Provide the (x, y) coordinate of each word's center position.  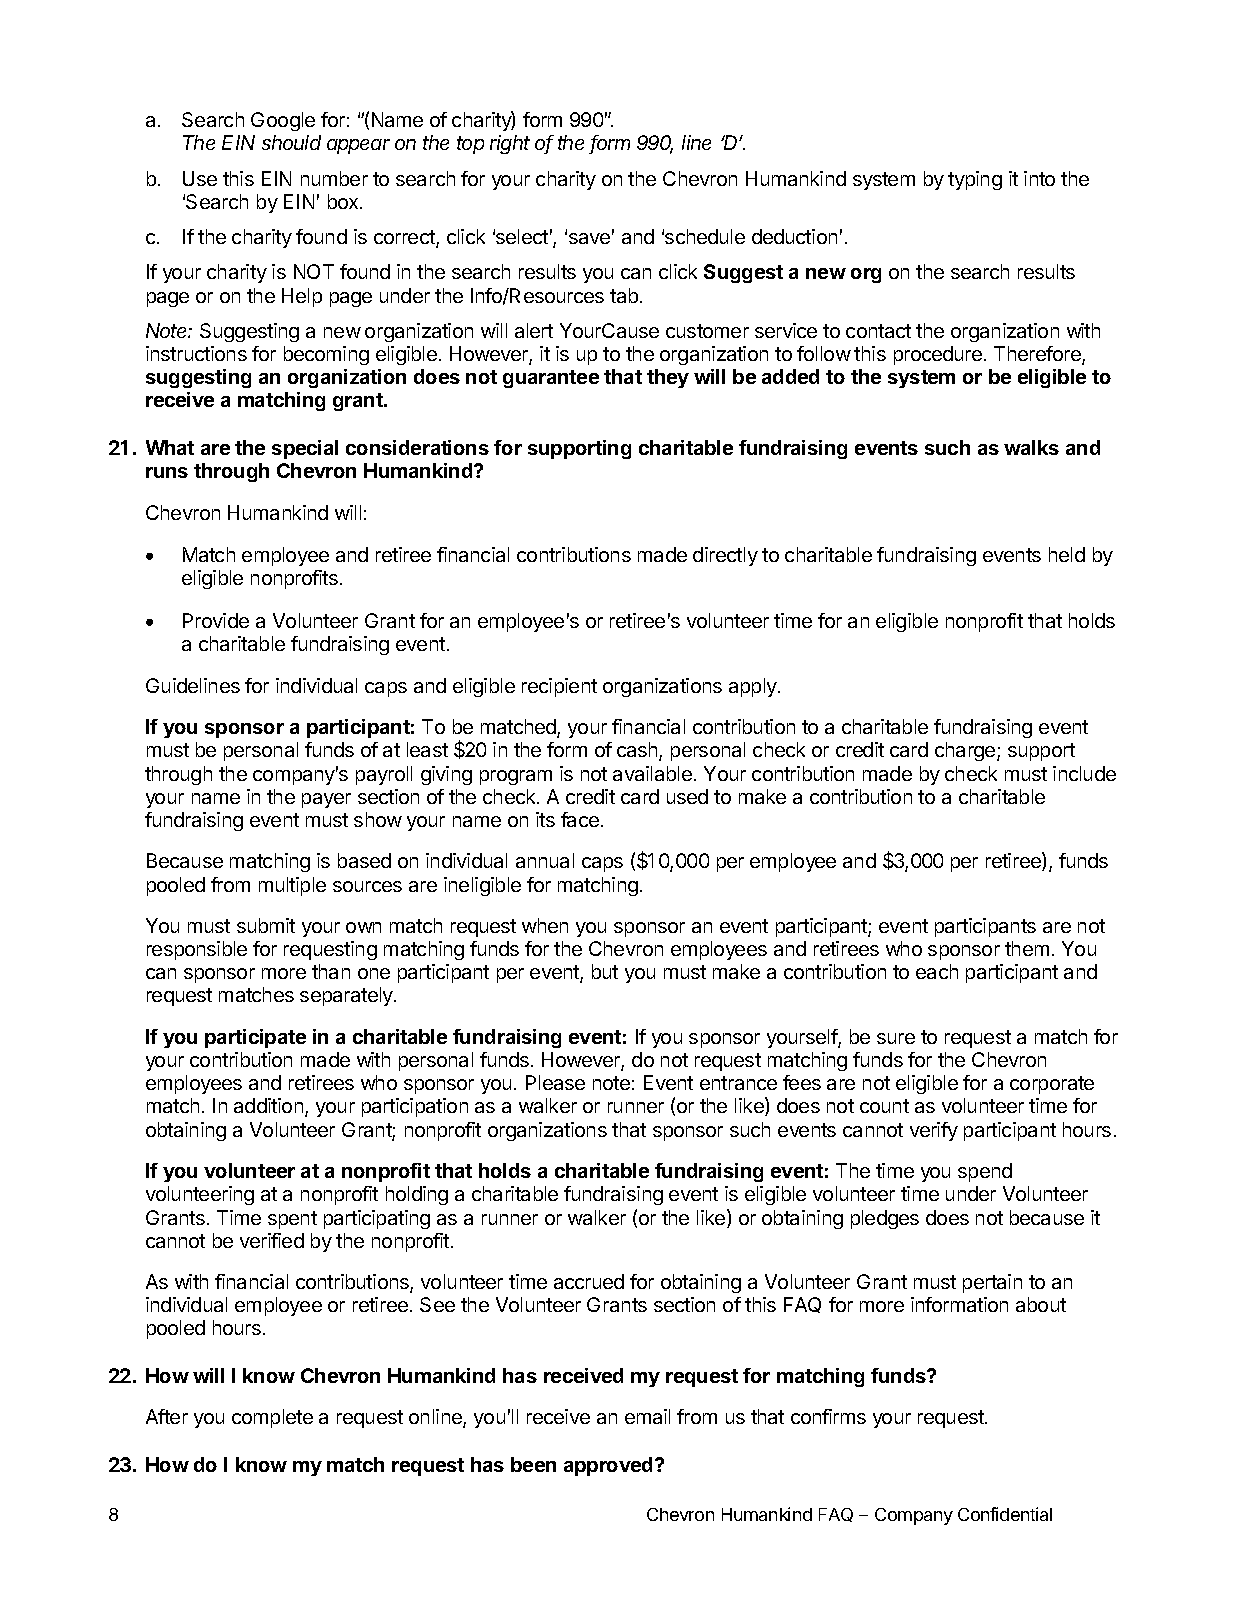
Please (555, 1082)
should (291, 142)
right (510, 144)
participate (255, 1038)
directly (725, 556)
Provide (216, 620)
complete (272, 1418)
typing (975, 180)
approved (608, 1466)
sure (896, 1038)
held (1067, 554)
